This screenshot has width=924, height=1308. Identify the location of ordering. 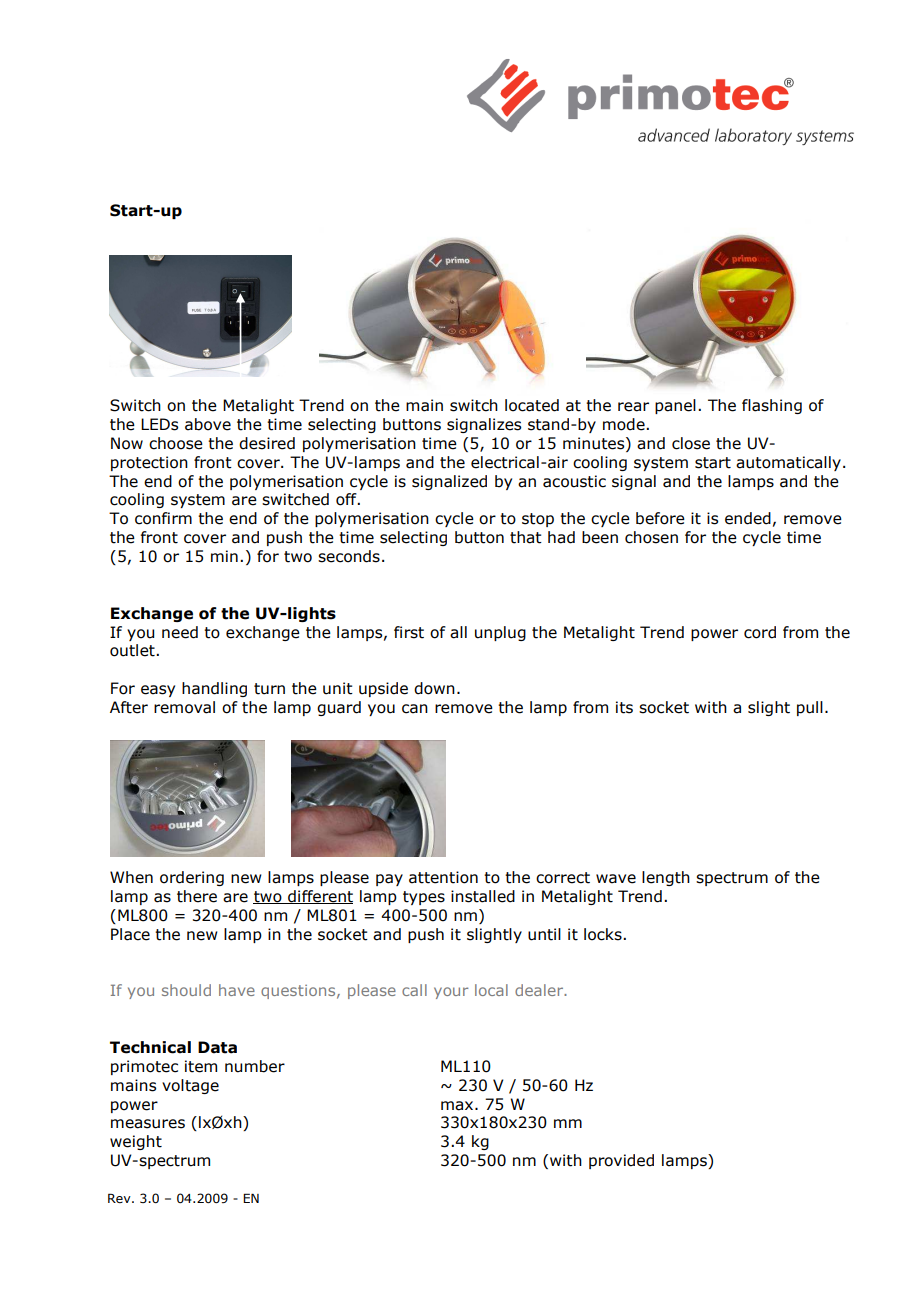
(192, 878).
